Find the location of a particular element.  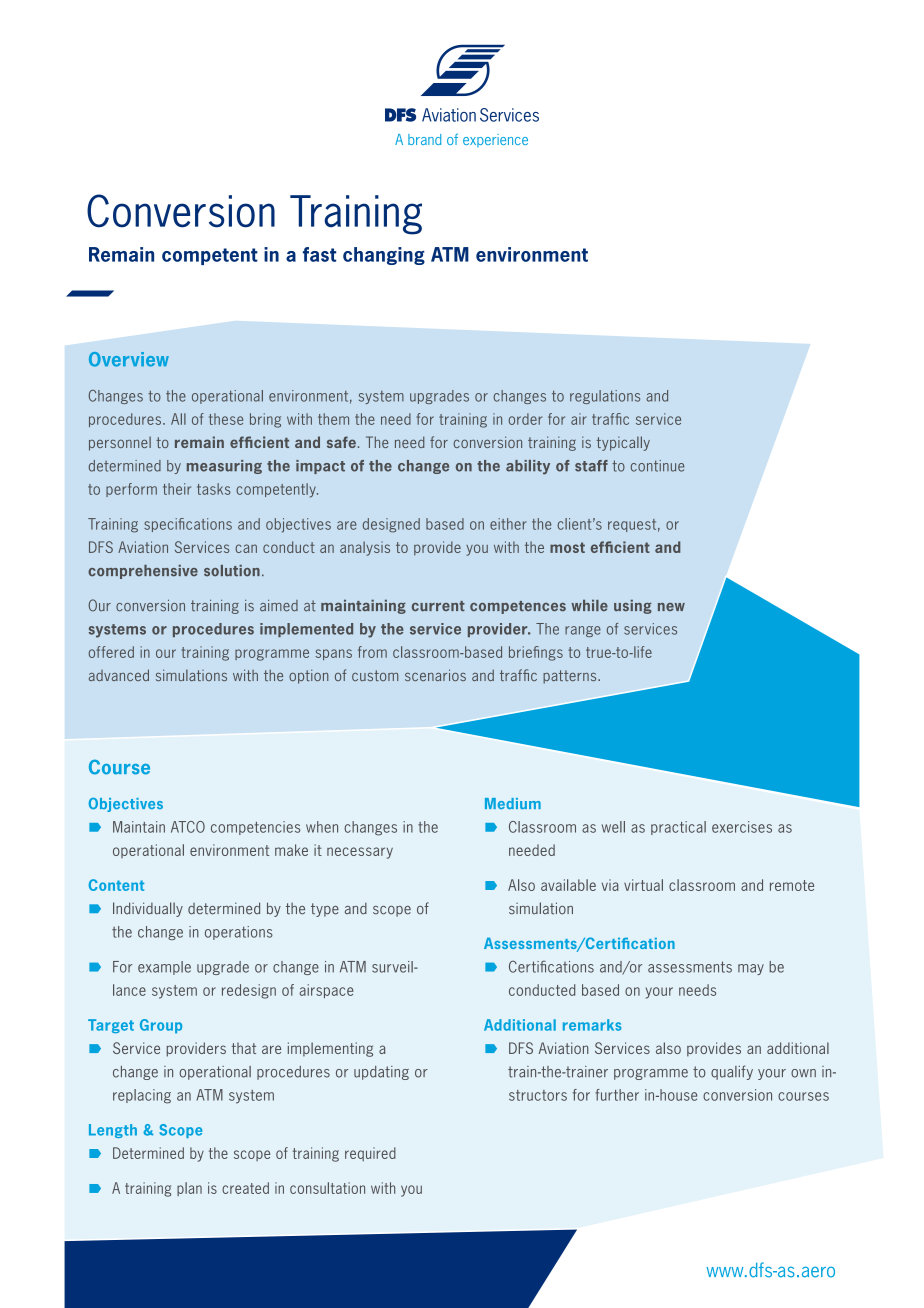

experience is located at coordinates (495, 140).
